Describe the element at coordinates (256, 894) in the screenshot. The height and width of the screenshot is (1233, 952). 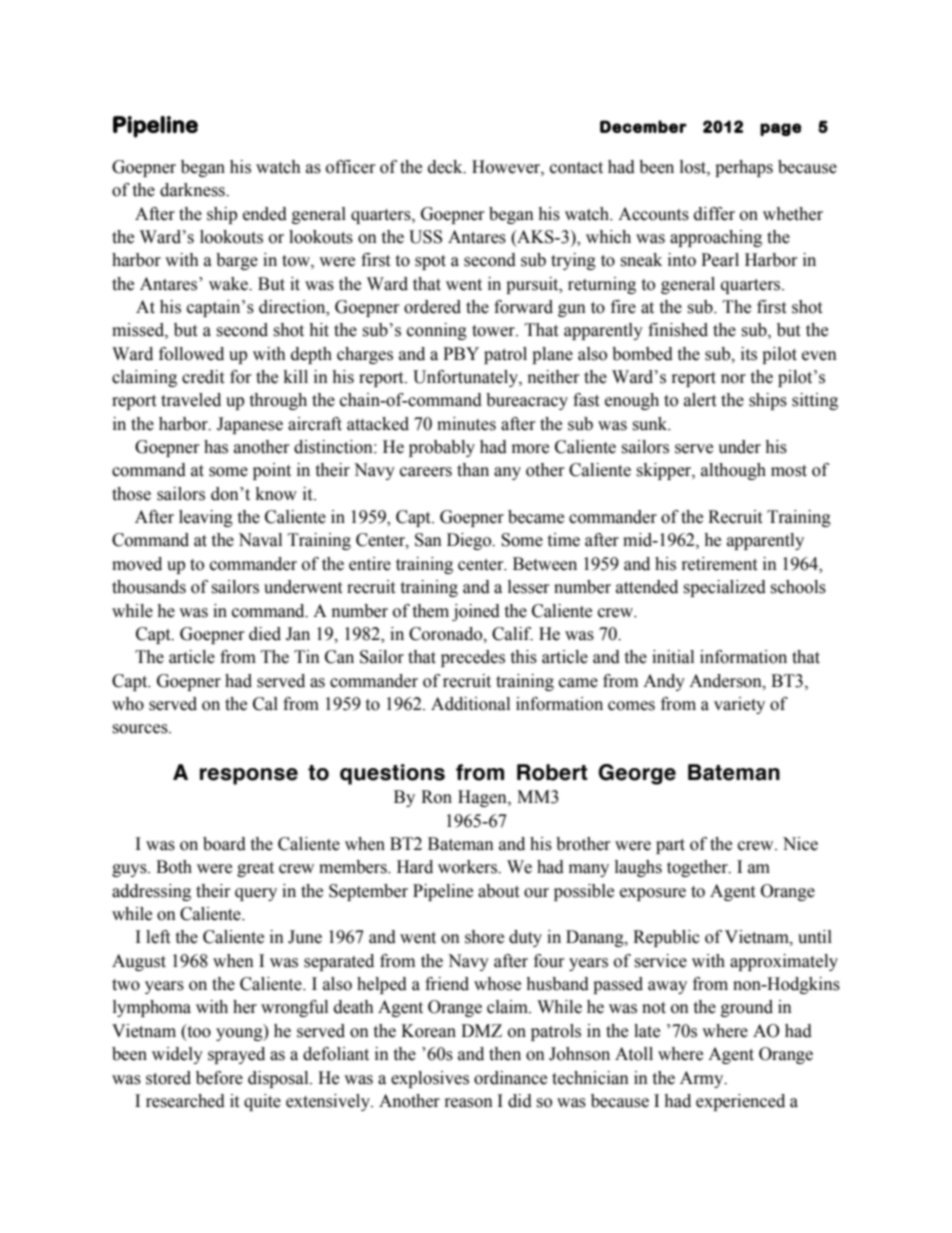
I see `query` at that location.
